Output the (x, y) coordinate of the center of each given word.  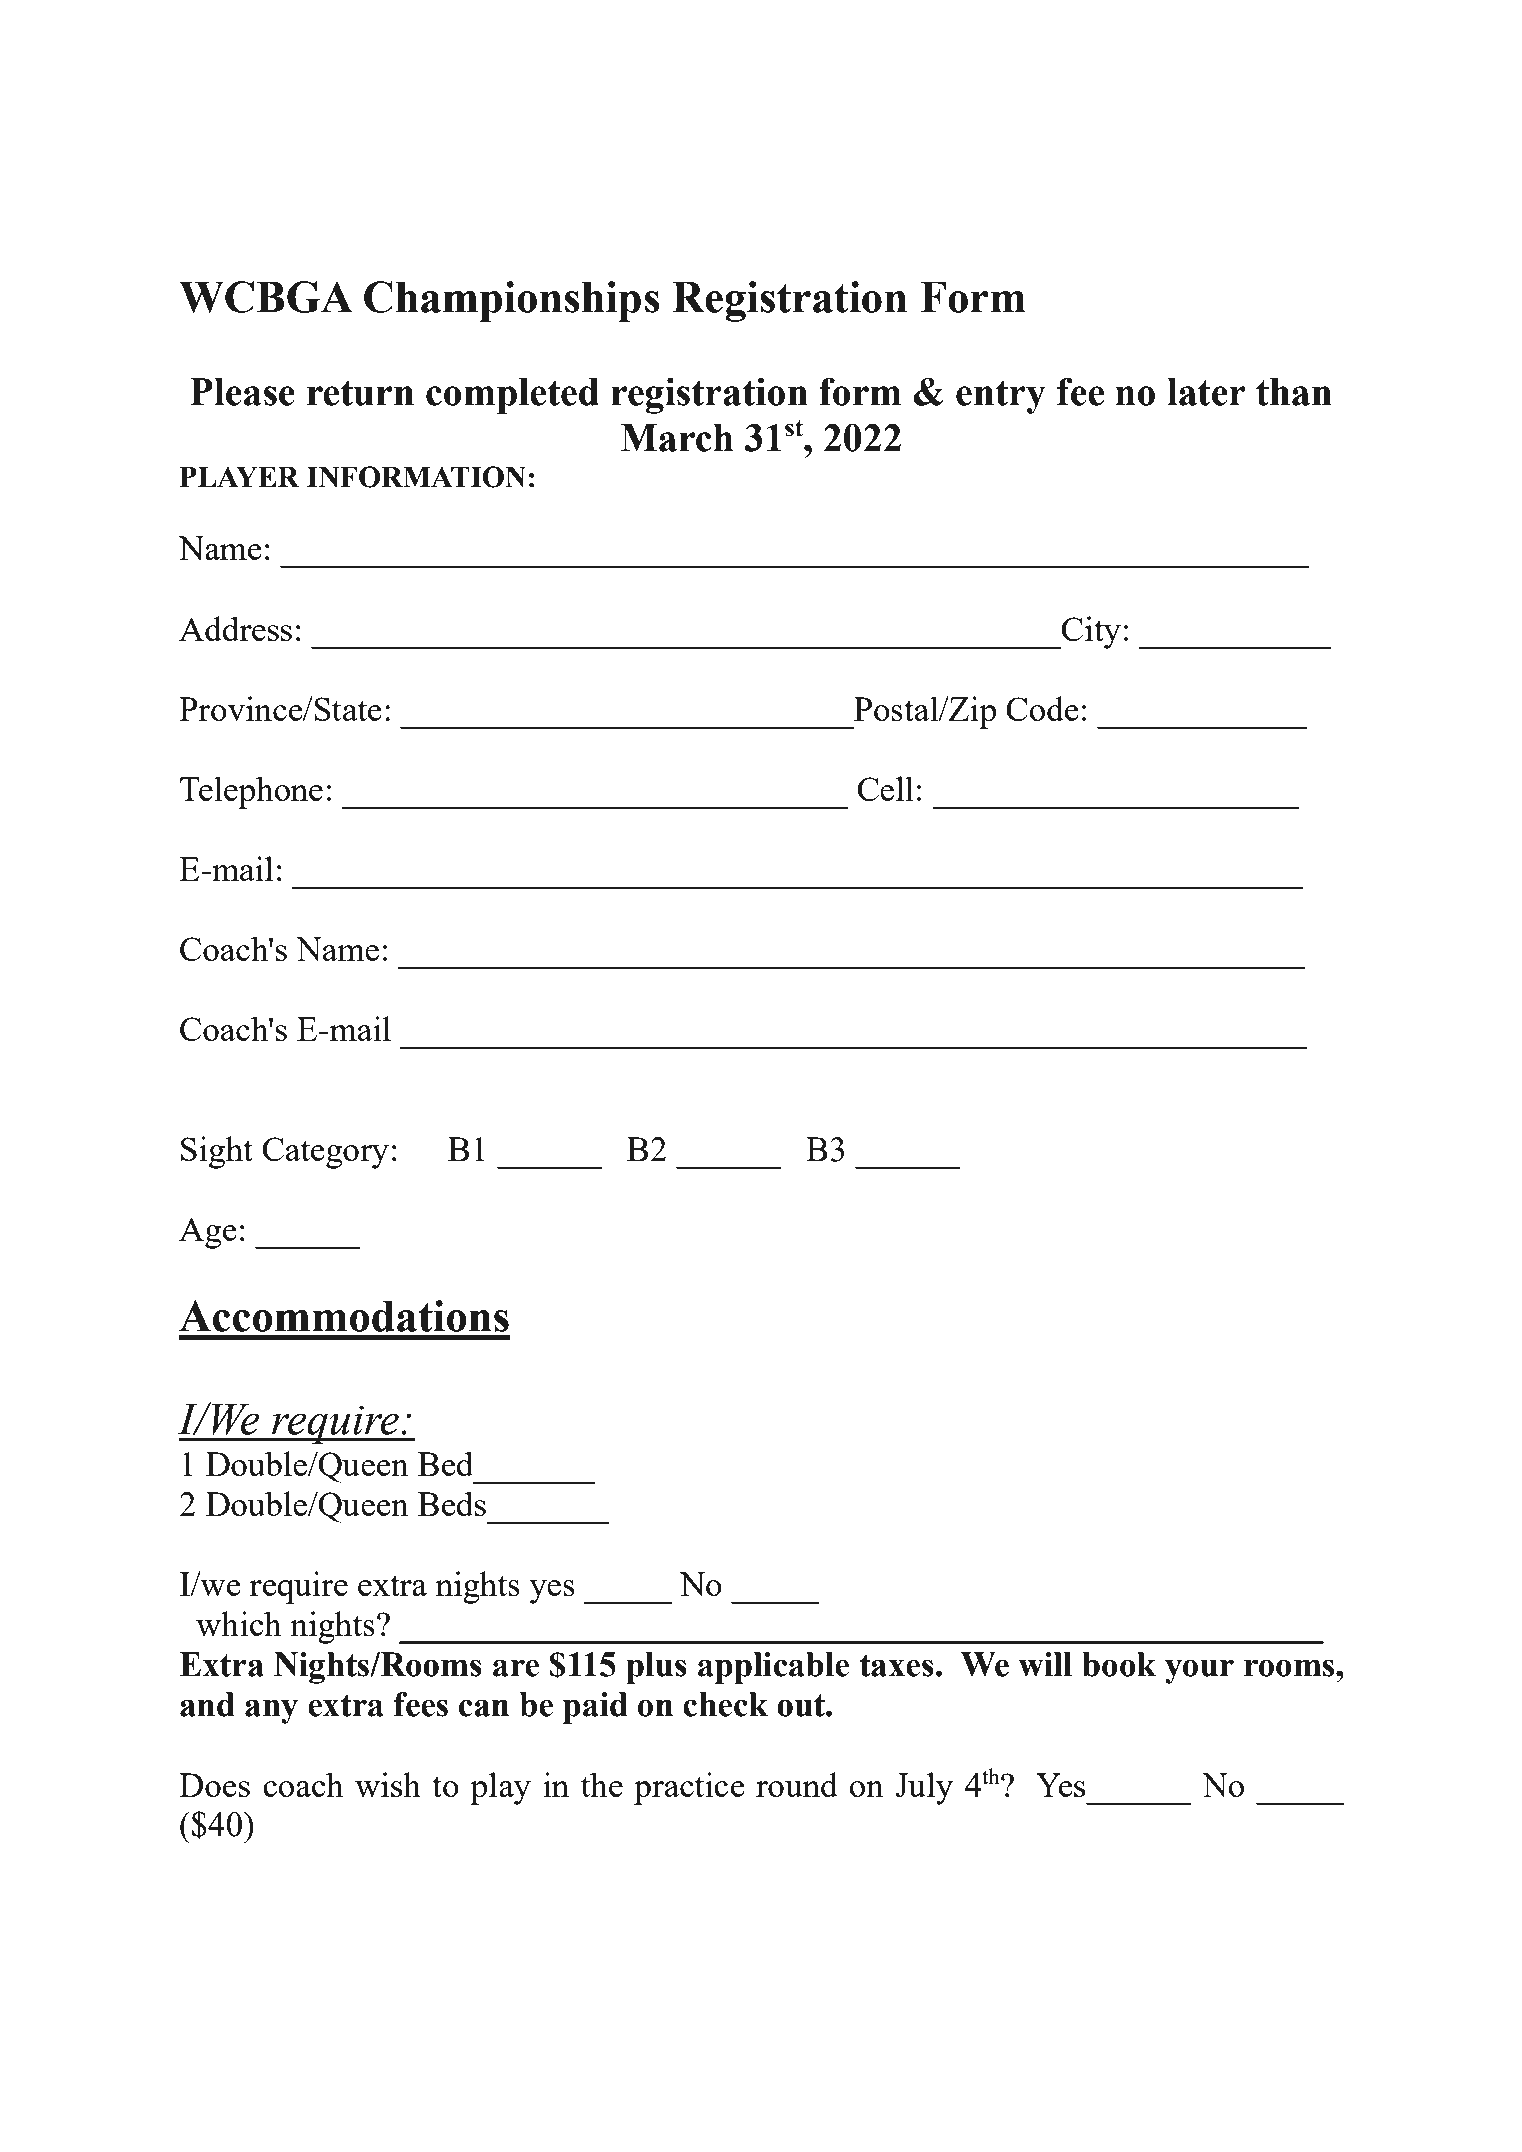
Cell (886, 788)
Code (1042, 708)
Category (326, 1153)
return (360, 393)
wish (388, 1784)
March (677, 438)
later (1206, 392)
